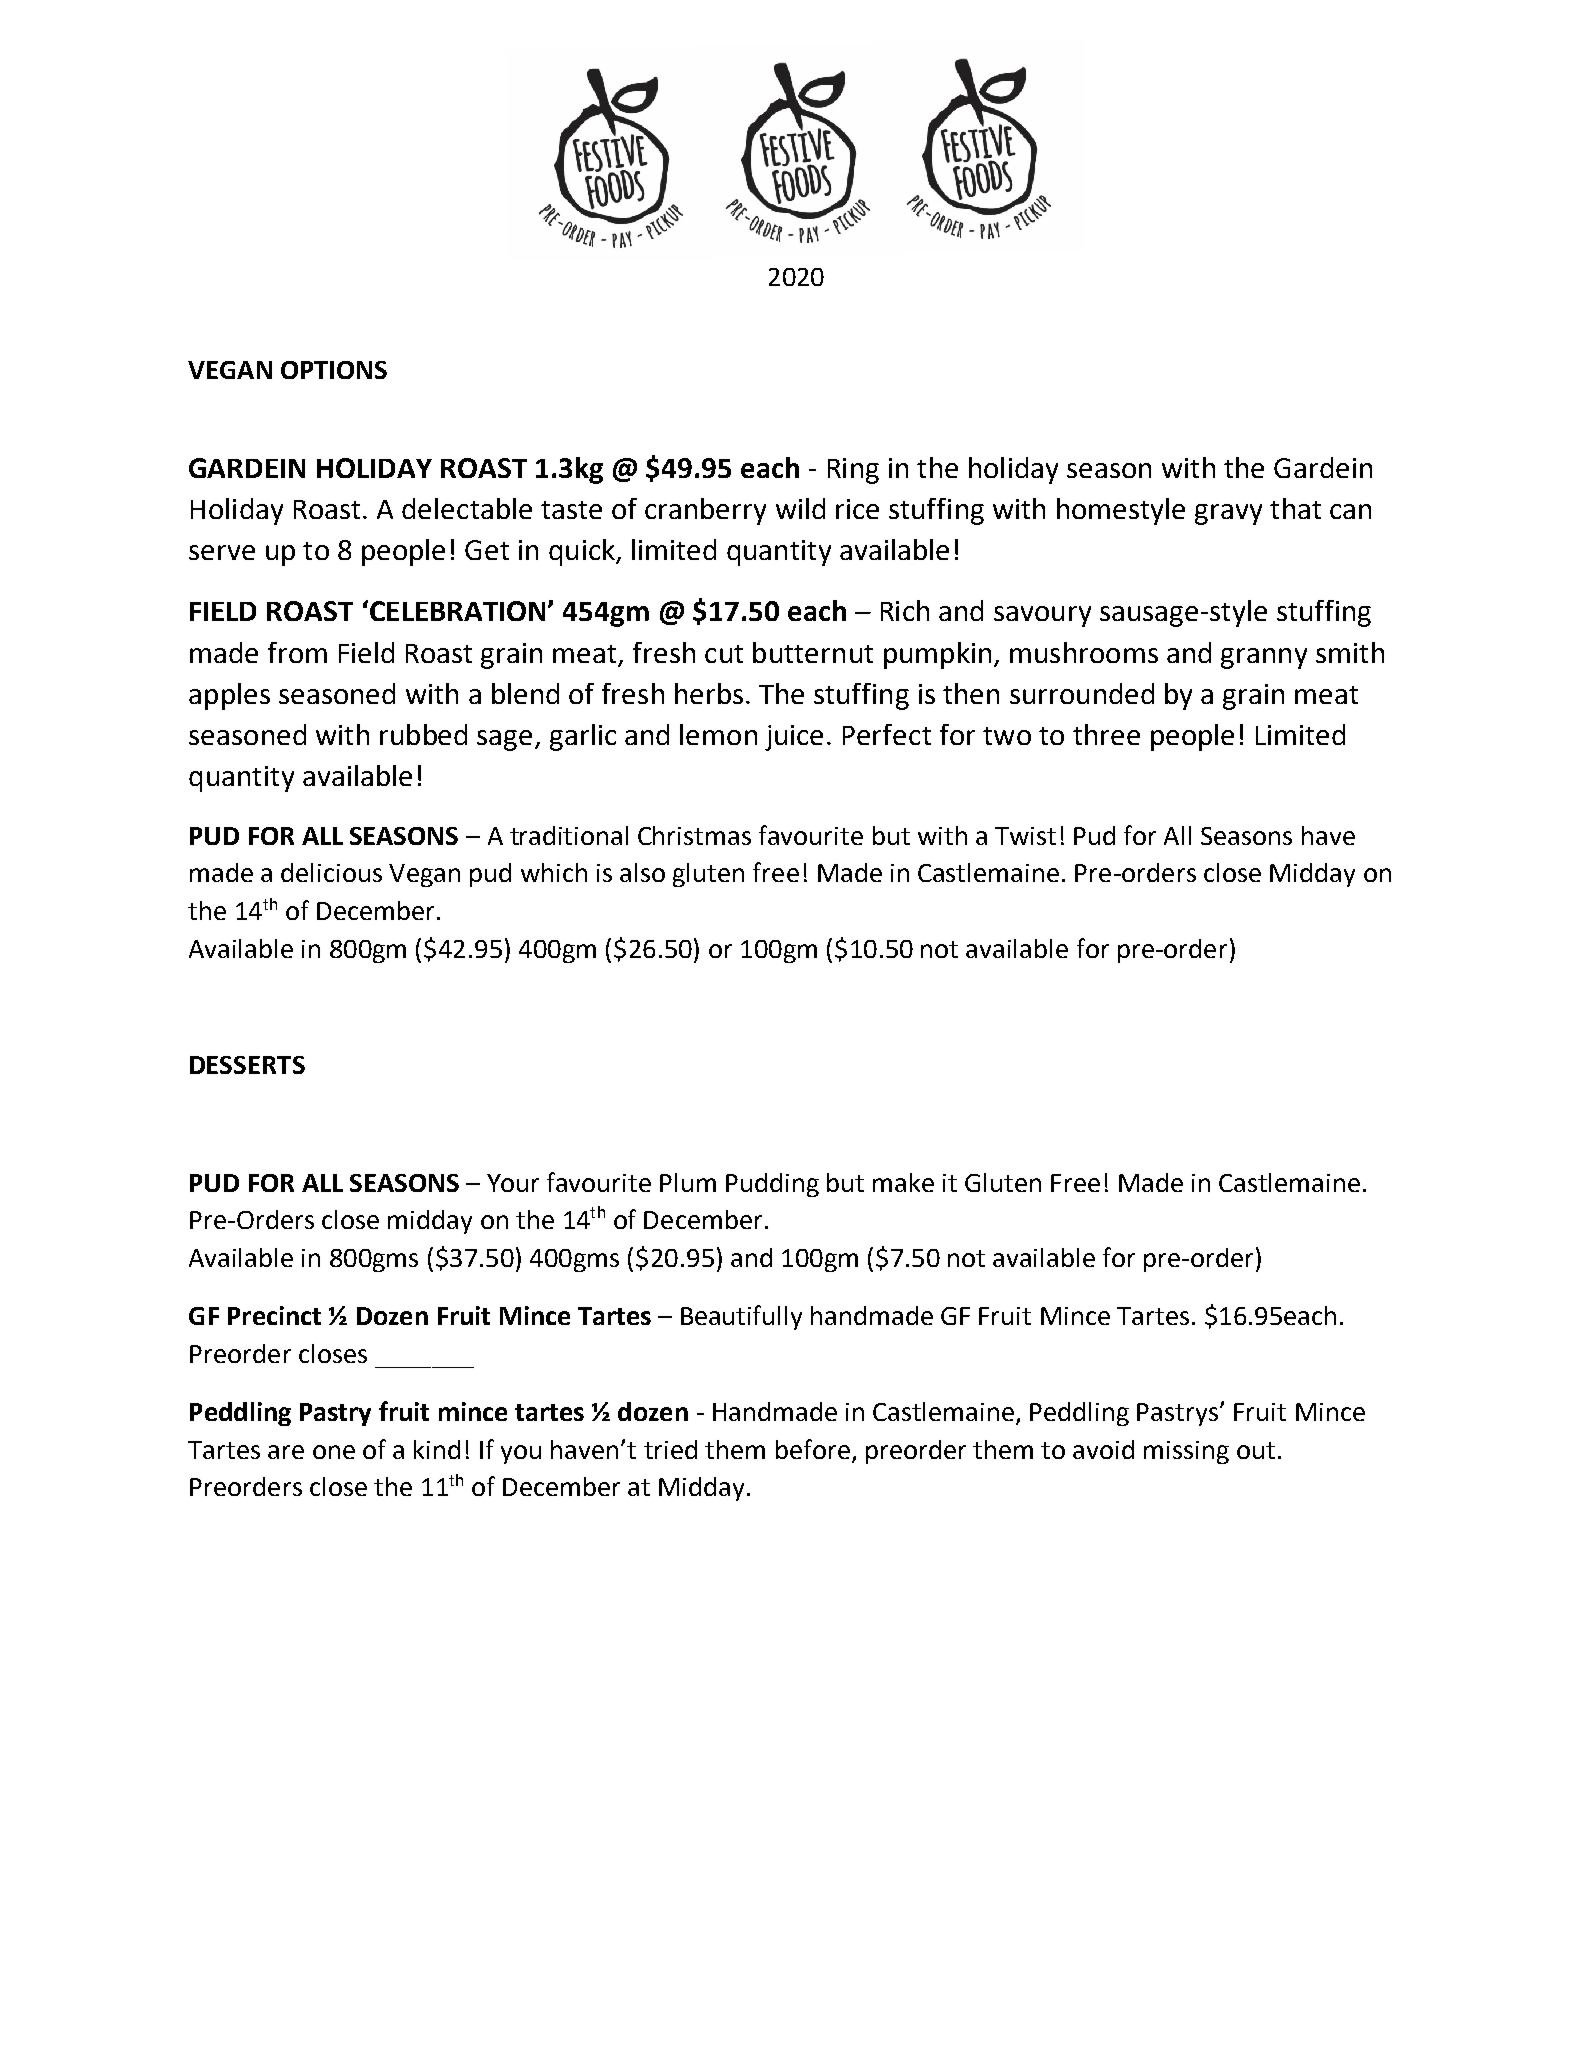 This screenshot has height=2056, width=1589. I want to click on are, so click(286, 1452).
